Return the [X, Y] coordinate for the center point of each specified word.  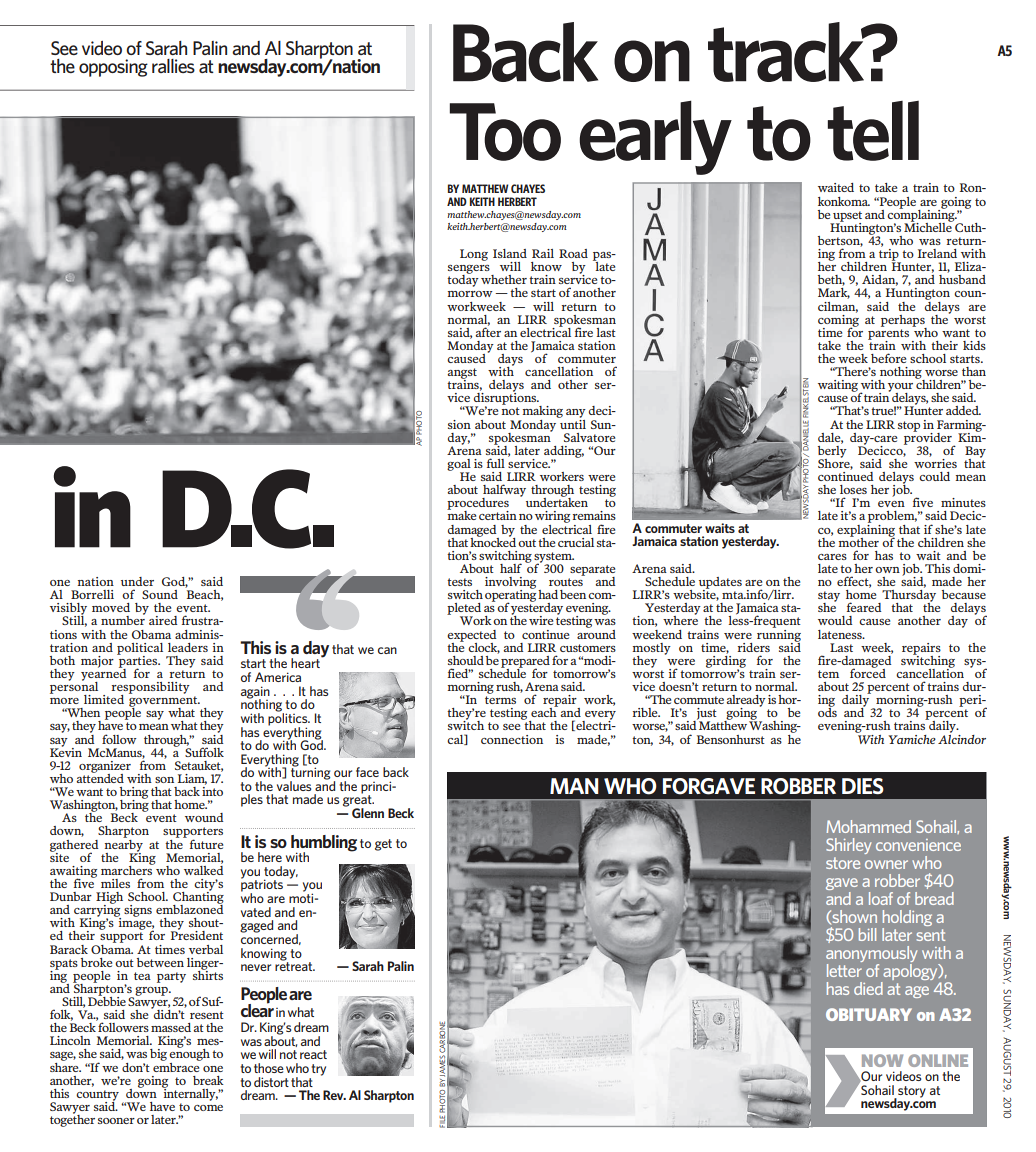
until [572, 423]
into [212, 790]
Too [505, 132]
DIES [863, 786]
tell [873, 131]
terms [500, 700]
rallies [173, 66]
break [208, 1080]
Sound [160, 594]
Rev [334, 1095]
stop [909, 426]
